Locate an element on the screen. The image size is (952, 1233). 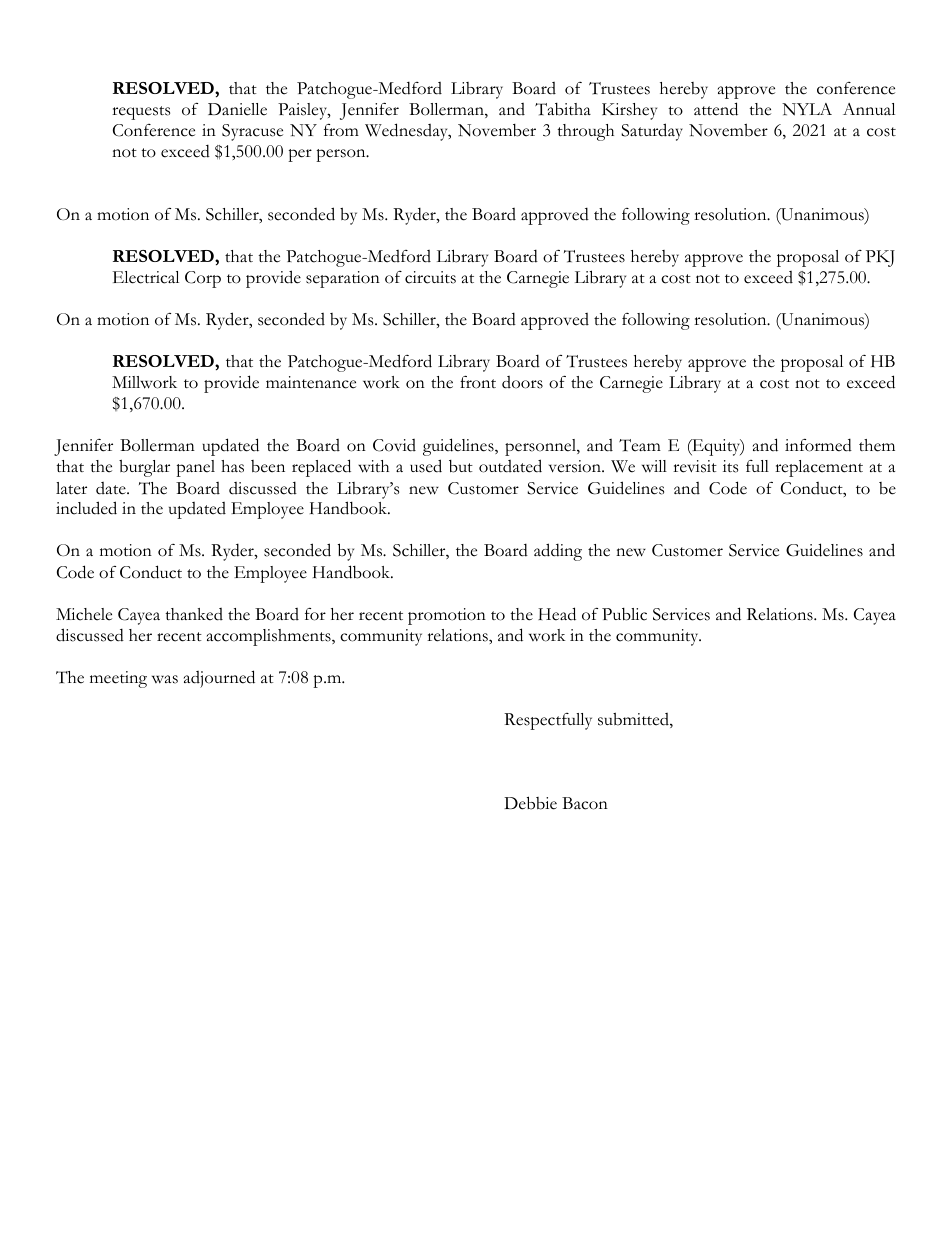
circuits is located at coordinates (430, 277).
